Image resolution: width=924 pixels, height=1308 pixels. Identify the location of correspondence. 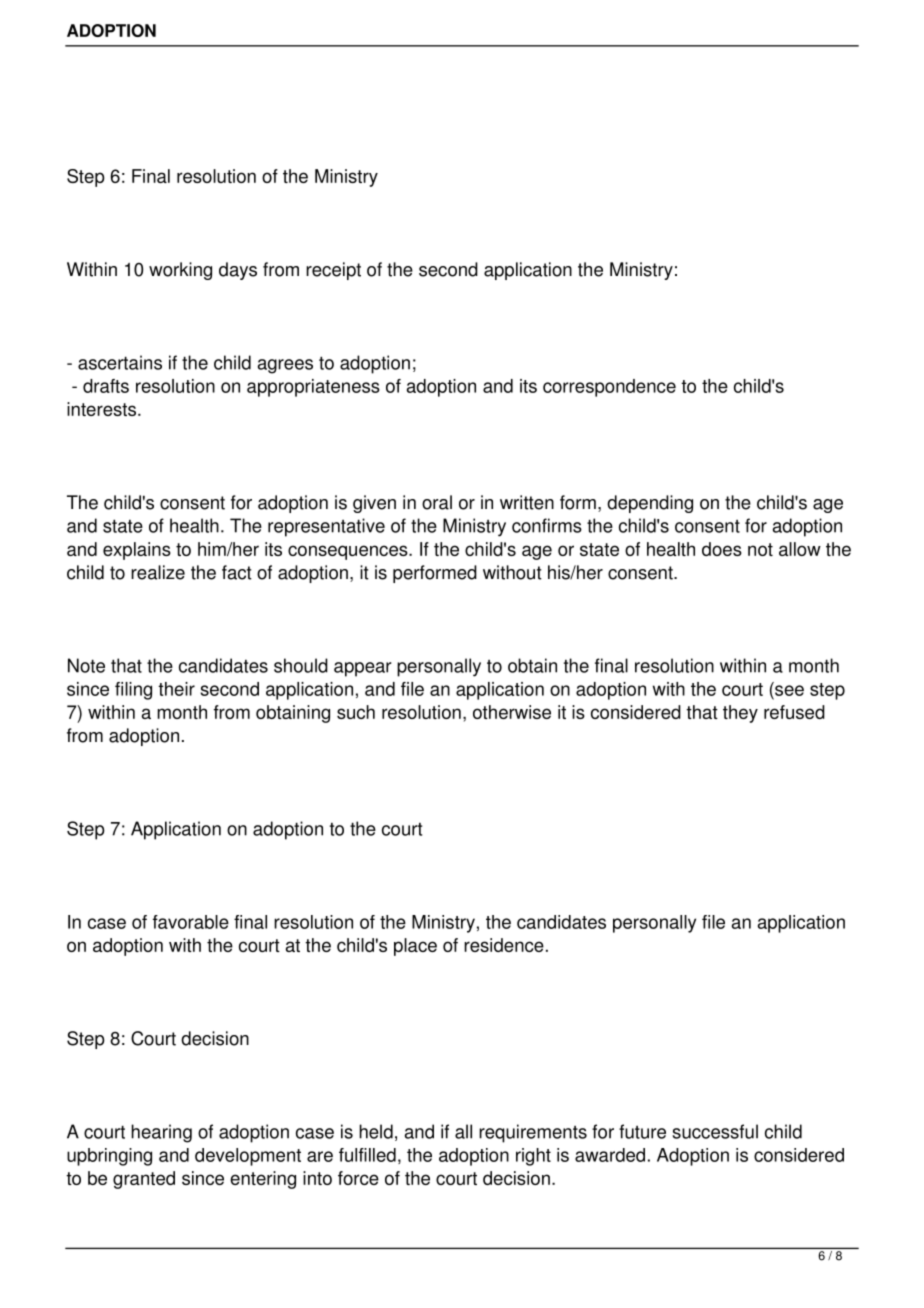
(609, 388).
